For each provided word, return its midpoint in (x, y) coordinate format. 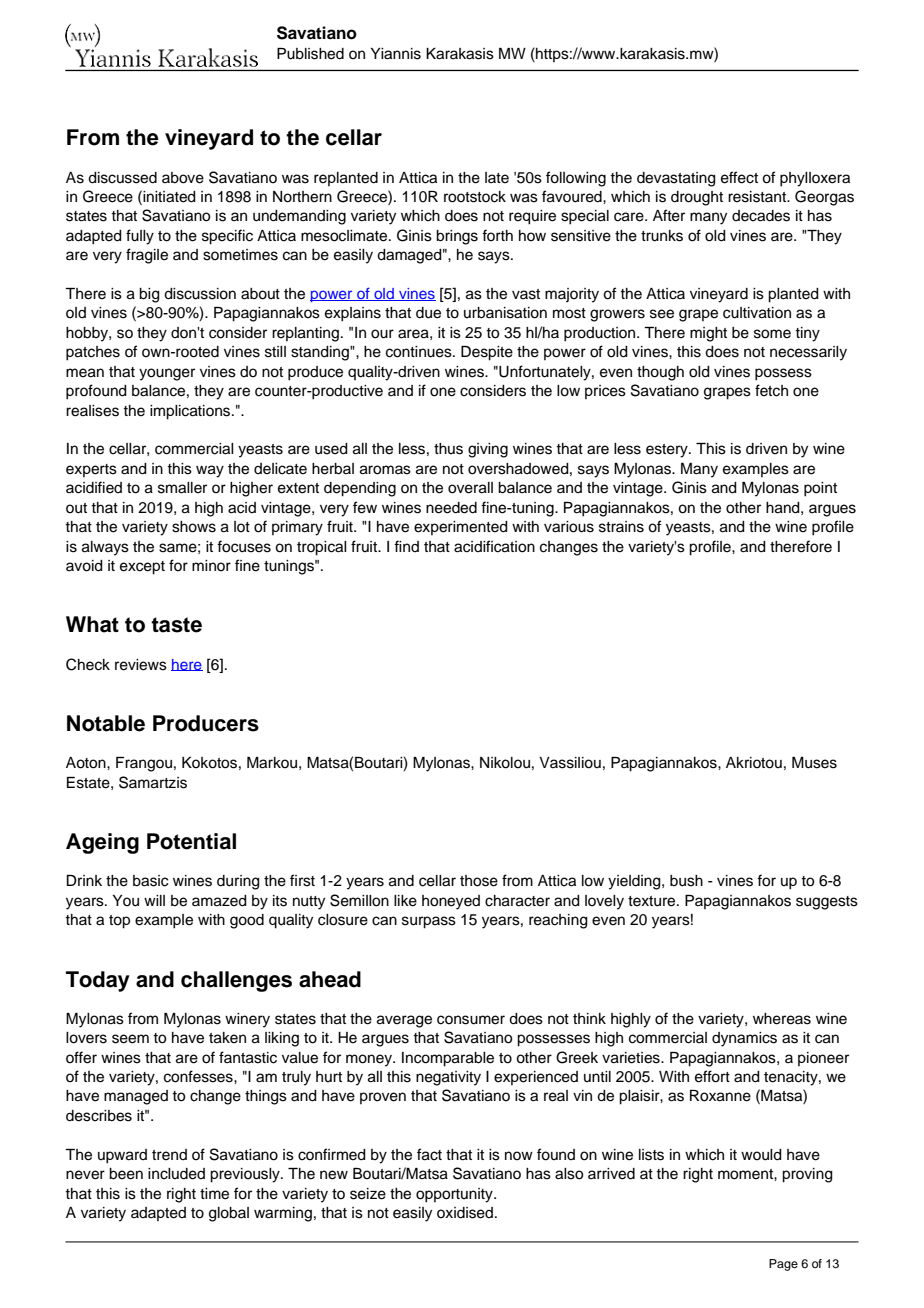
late (497, 178)
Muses (814, 763)
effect (739, 177)
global (229, 1214)
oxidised (466, 1213)
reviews (141, 665)
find (406, 546)
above (183, 178)
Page (783, 1265)
